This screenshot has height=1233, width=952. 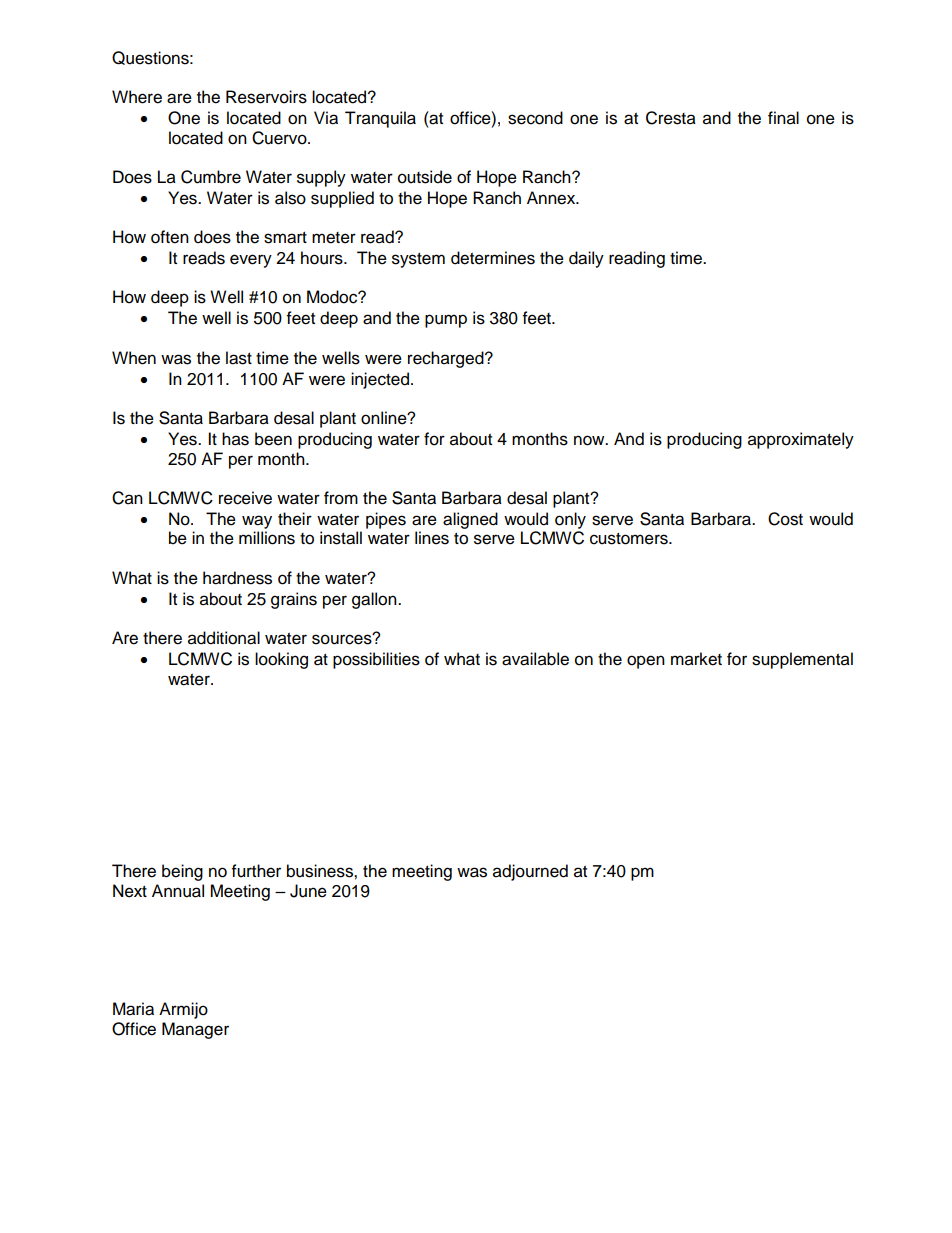 I want to click on market, so click(x=696, y=659).
